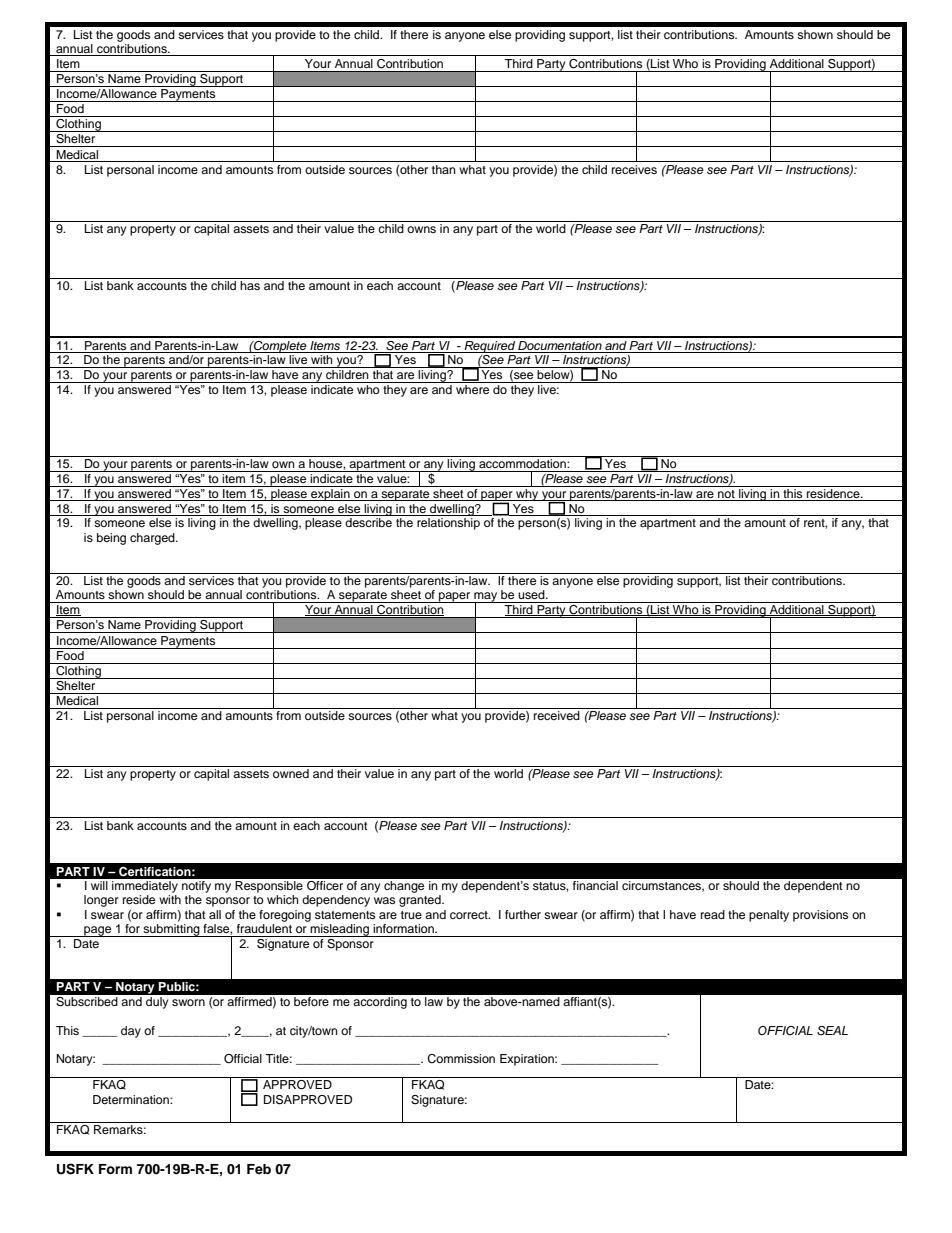  What do you see at coordinates (132, 1099) in the image?
I see `Determination` at bounding box center [132, 1099].
